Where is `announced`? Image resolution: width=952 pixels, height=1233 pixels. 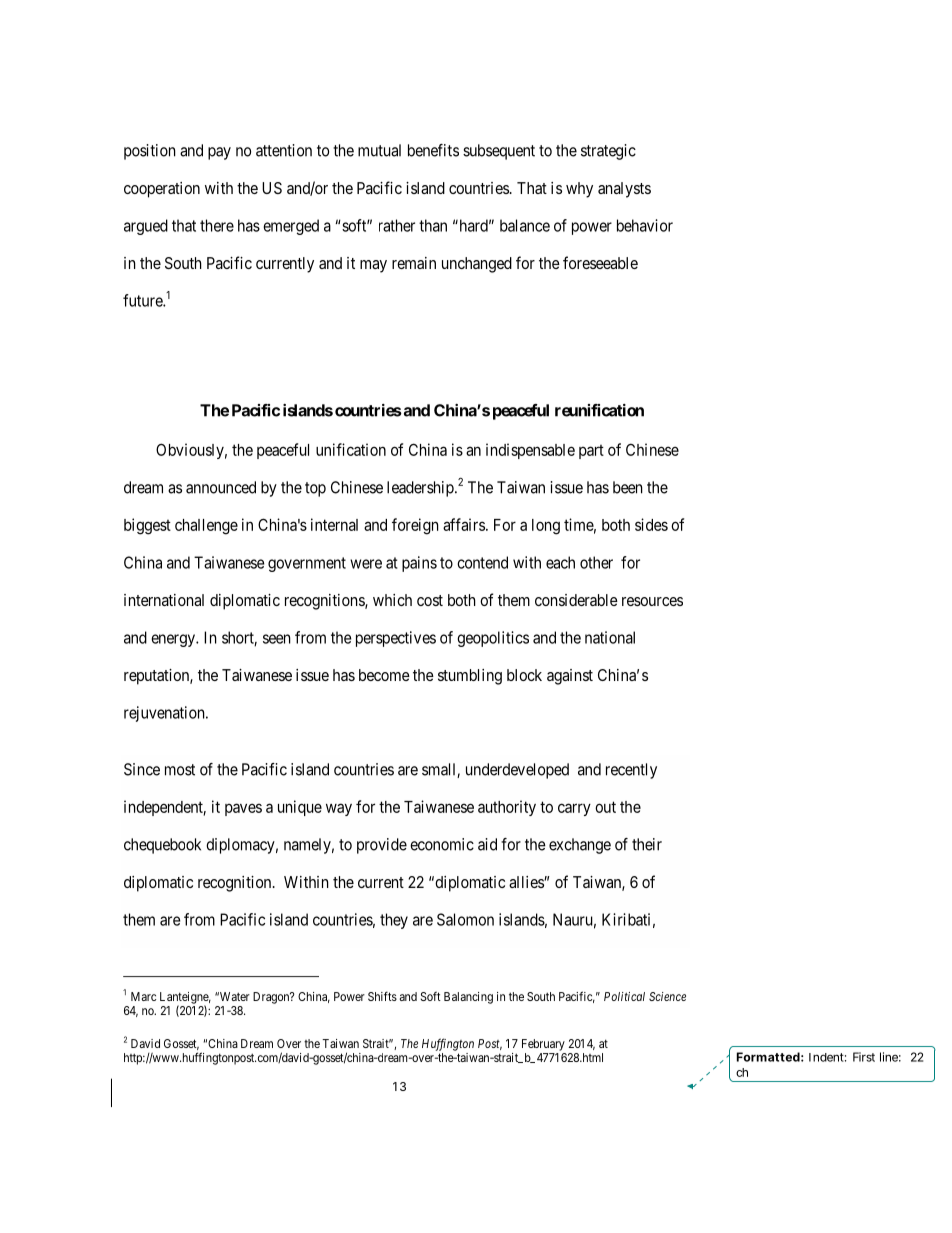
announced is located at coordinates (221, 487).
